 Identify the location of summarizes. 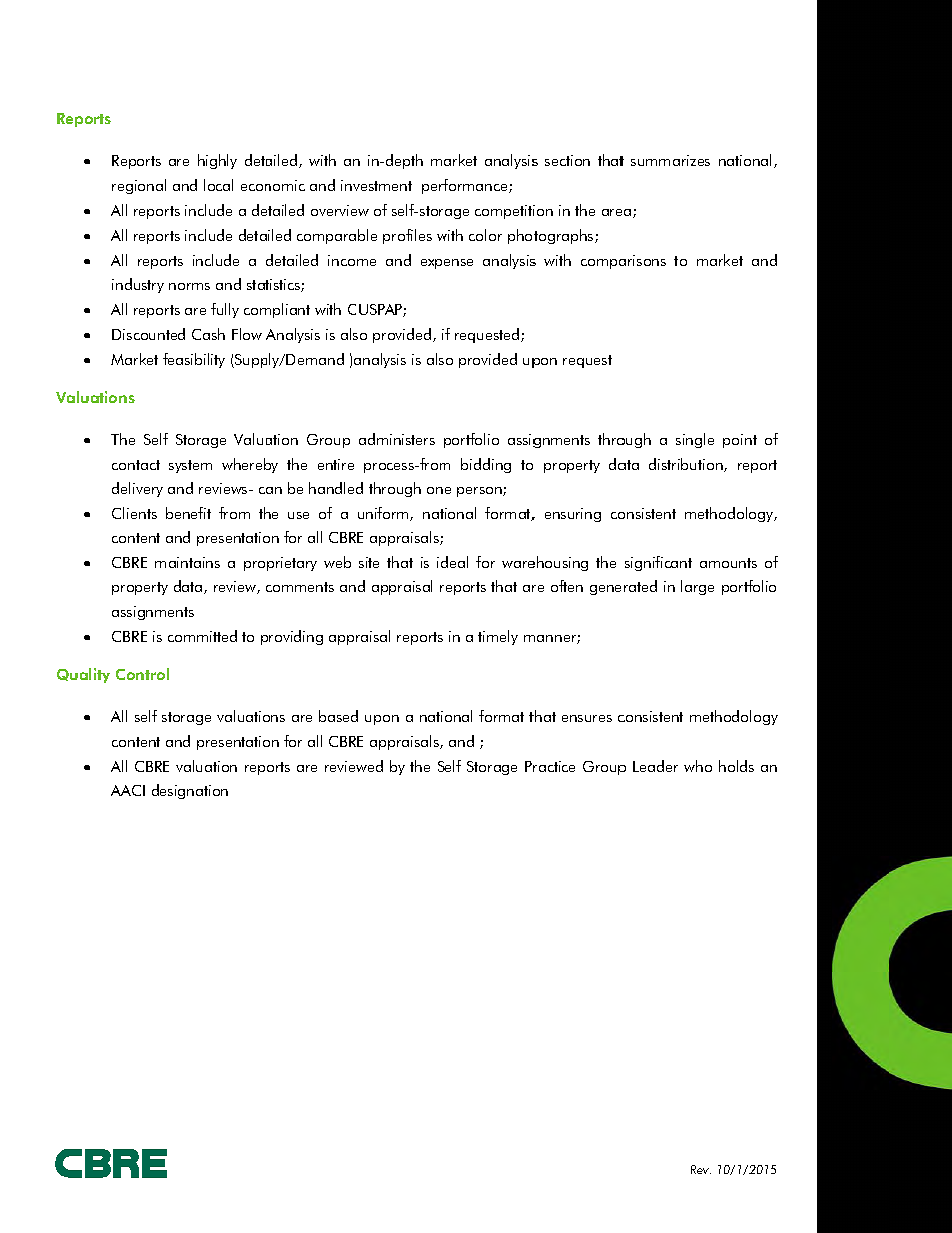
(670, 160).
